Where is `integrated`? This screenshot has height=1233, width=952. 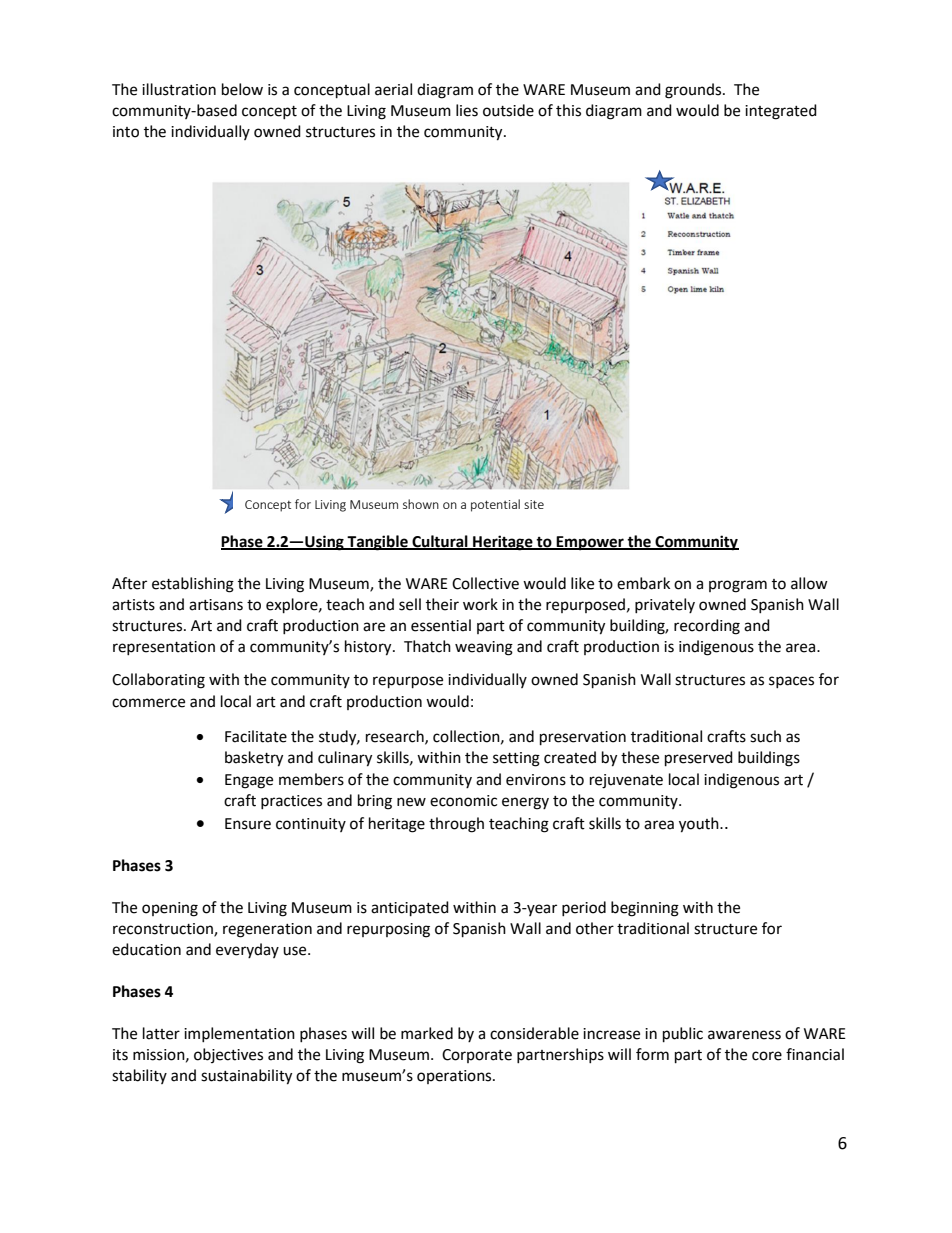 integrated is located at coordinates (781, 112).
